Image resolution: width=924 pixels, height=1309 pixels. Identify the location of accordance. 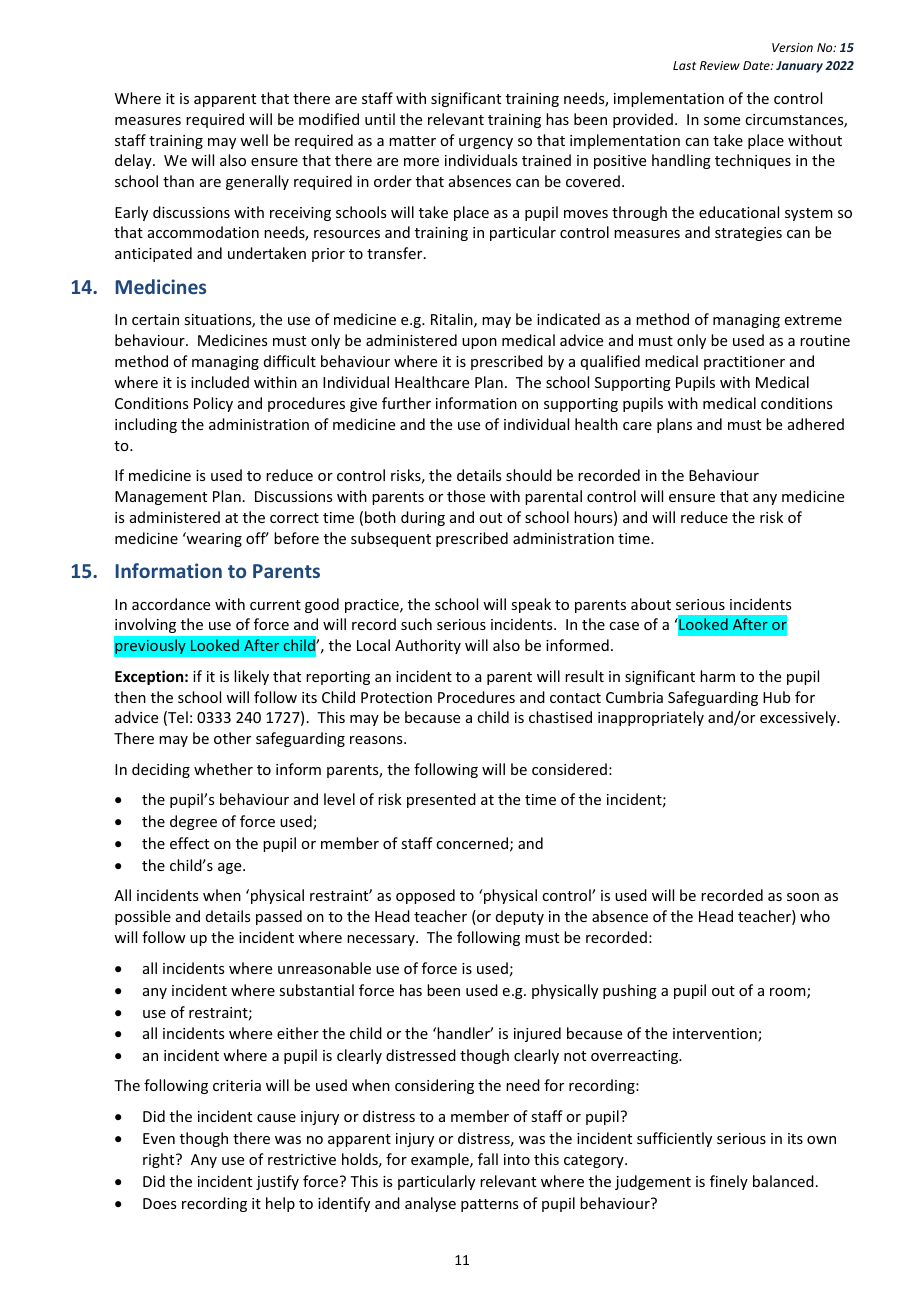
(171, 604).
